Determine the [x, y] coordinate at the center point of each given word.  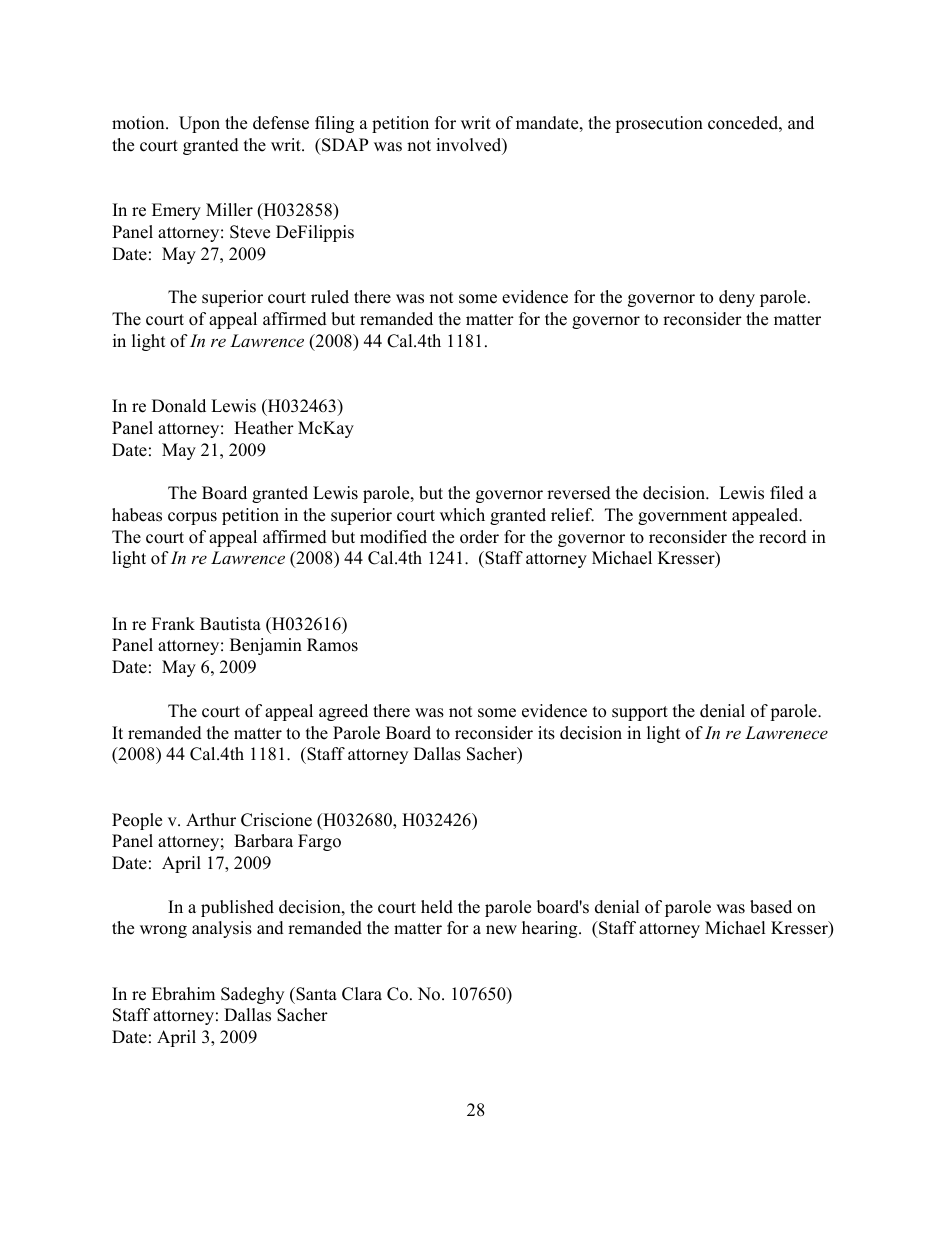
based [771, 907]
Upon [199, 124]
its [546, 733]
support [640, 713]
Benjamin [266, 646]
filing [334, 124]
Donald [179, 406]
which [462, 515]
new [501, 930]
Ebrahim [183, 994]
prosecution [659, 124]
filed [787, 493]
